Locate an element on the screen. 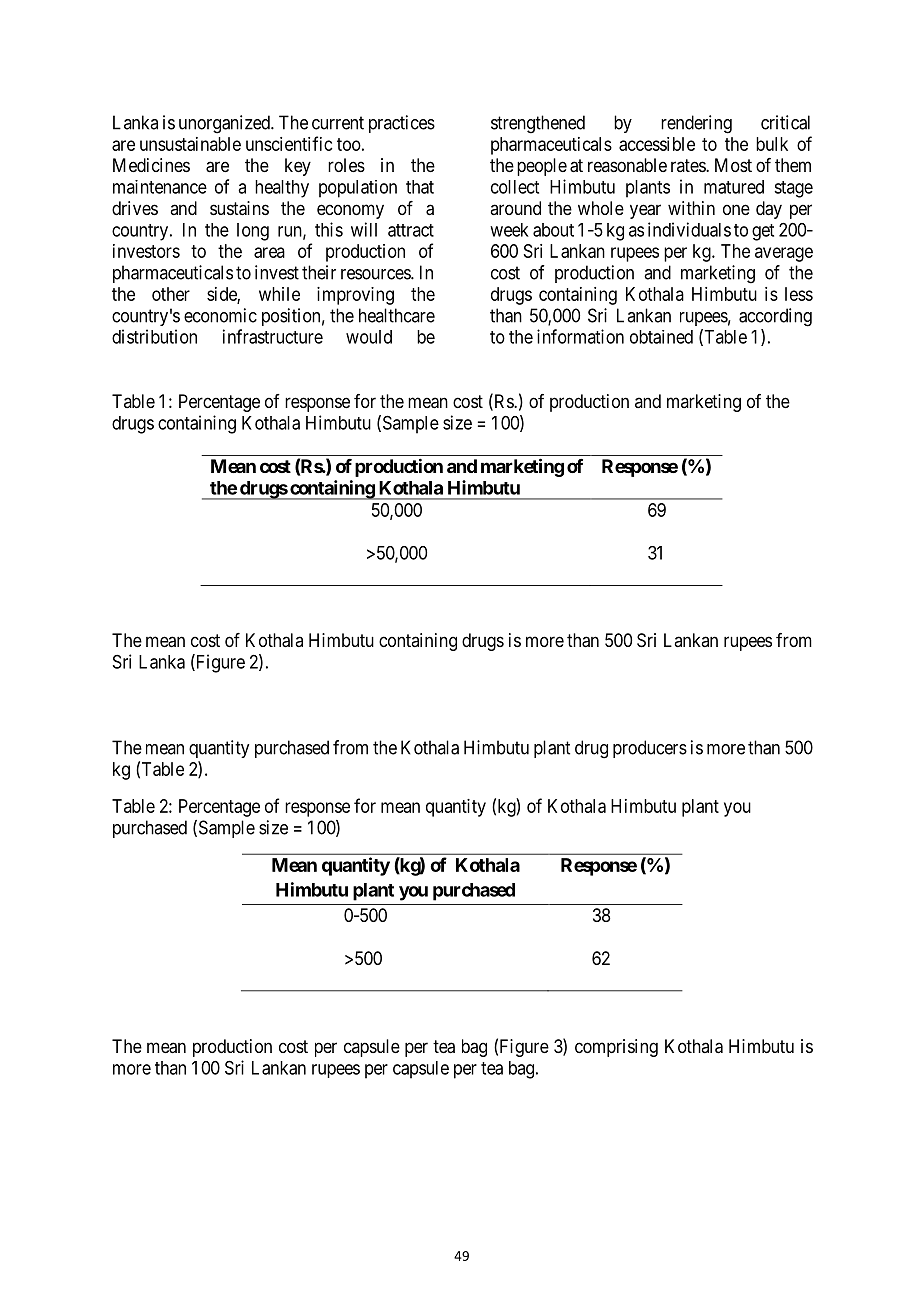 The width and height of the screenshot is (924, 1308). infrastructure is located at coordinates (273, 336).
